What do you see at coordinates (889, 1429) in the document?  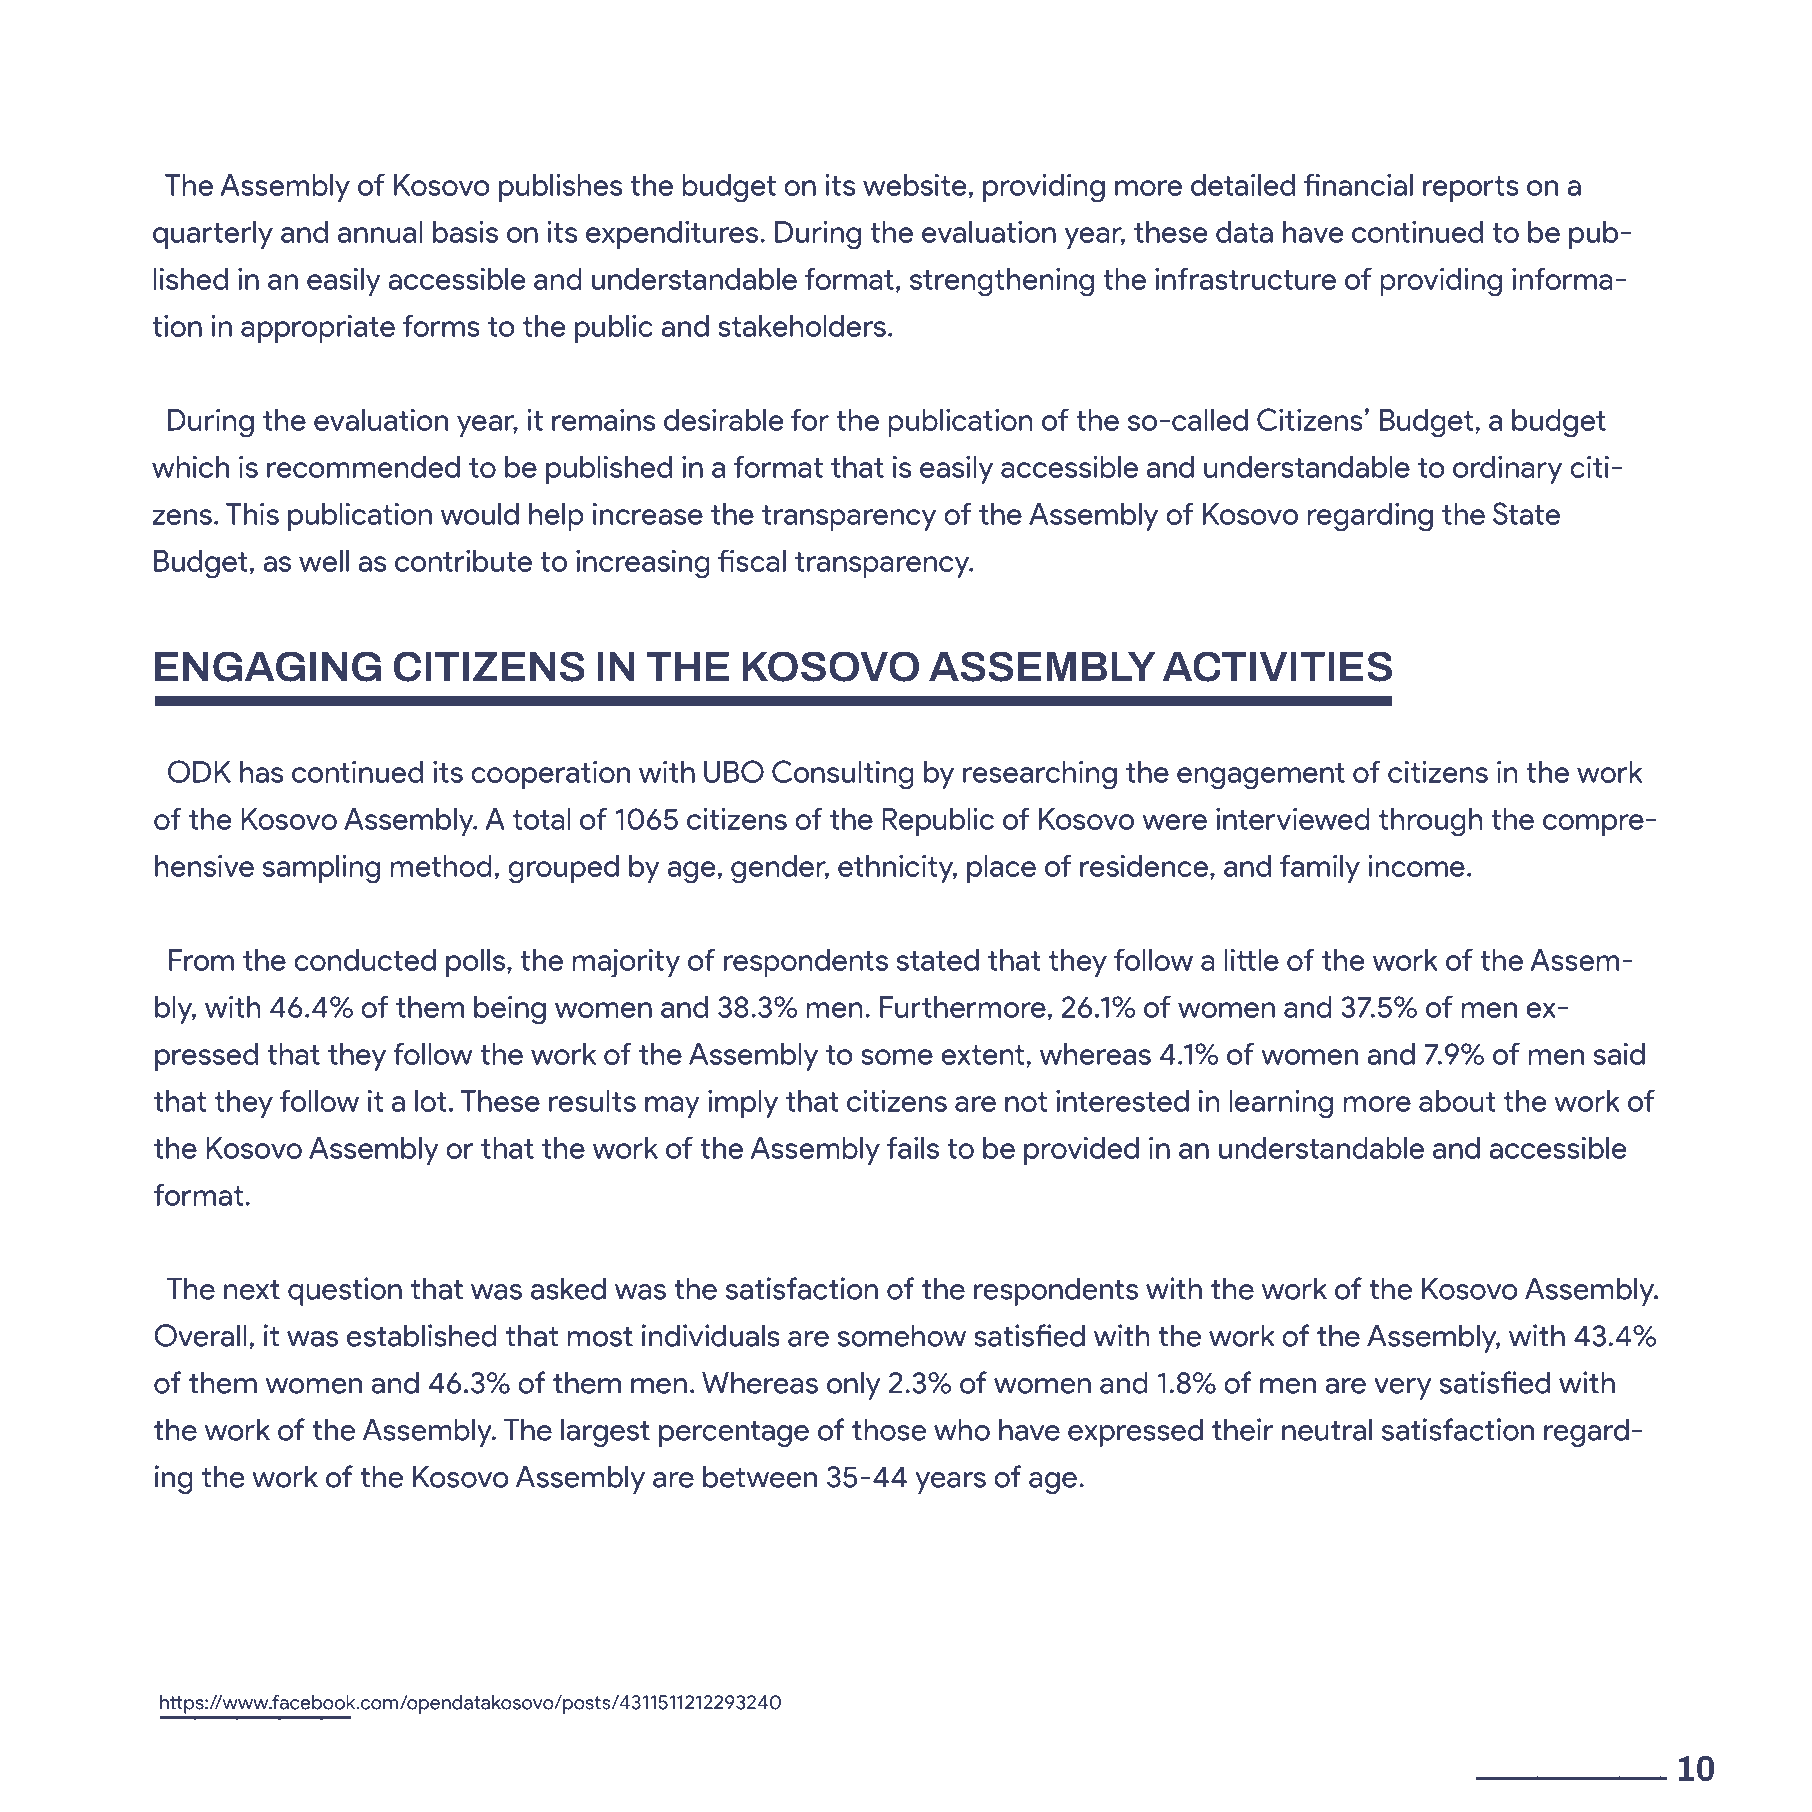 I see `those` at bounding box center [889, 1429].
